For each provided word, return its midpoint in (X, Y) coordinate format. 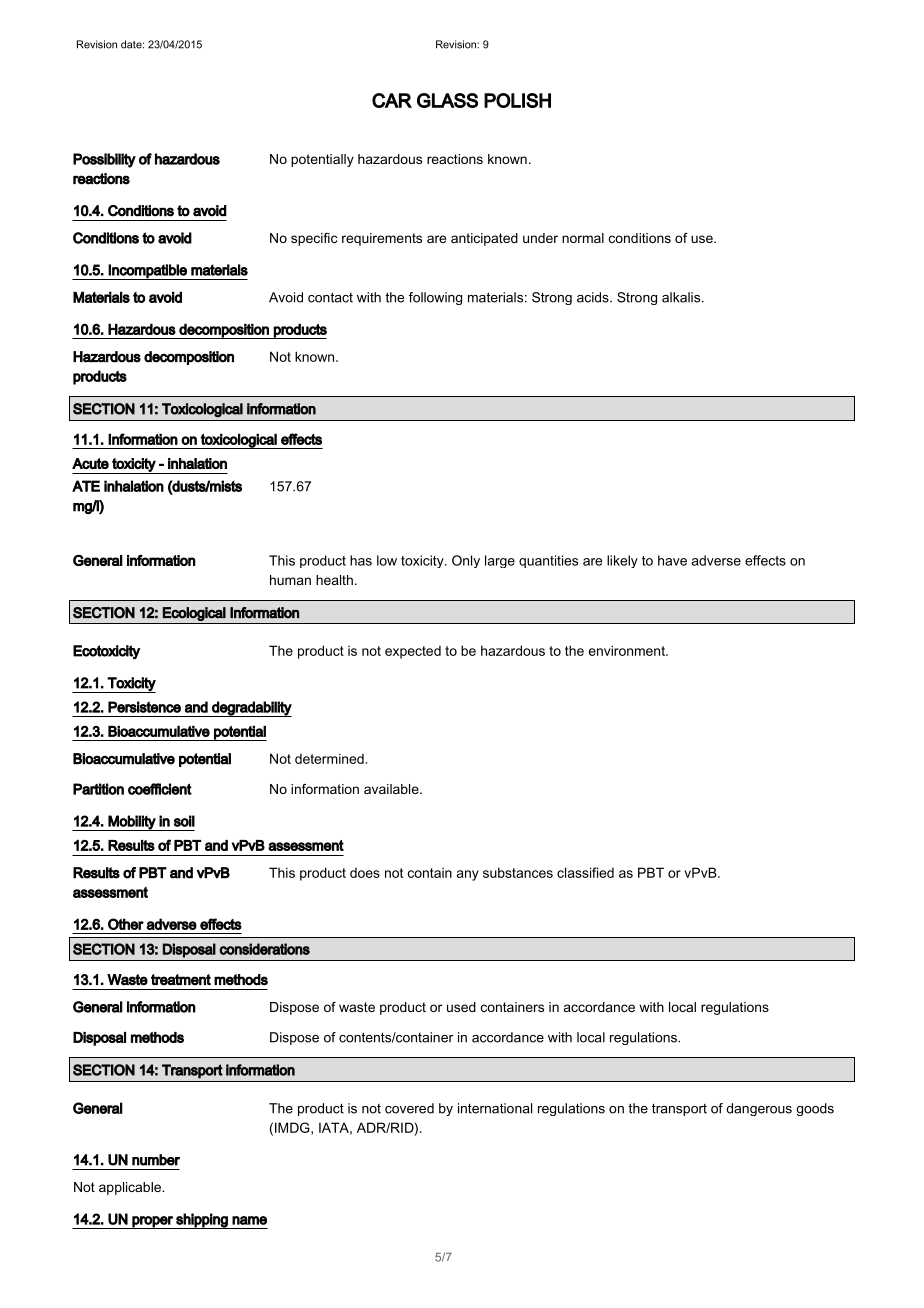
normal (583, 238)
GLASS (447, 100)
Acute (90, 463)
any (468, 875)
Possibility (104, 160)
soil (184, 821)
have (672, 560)
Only (466, 561)
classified (585, 872)
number (156, 1160)
